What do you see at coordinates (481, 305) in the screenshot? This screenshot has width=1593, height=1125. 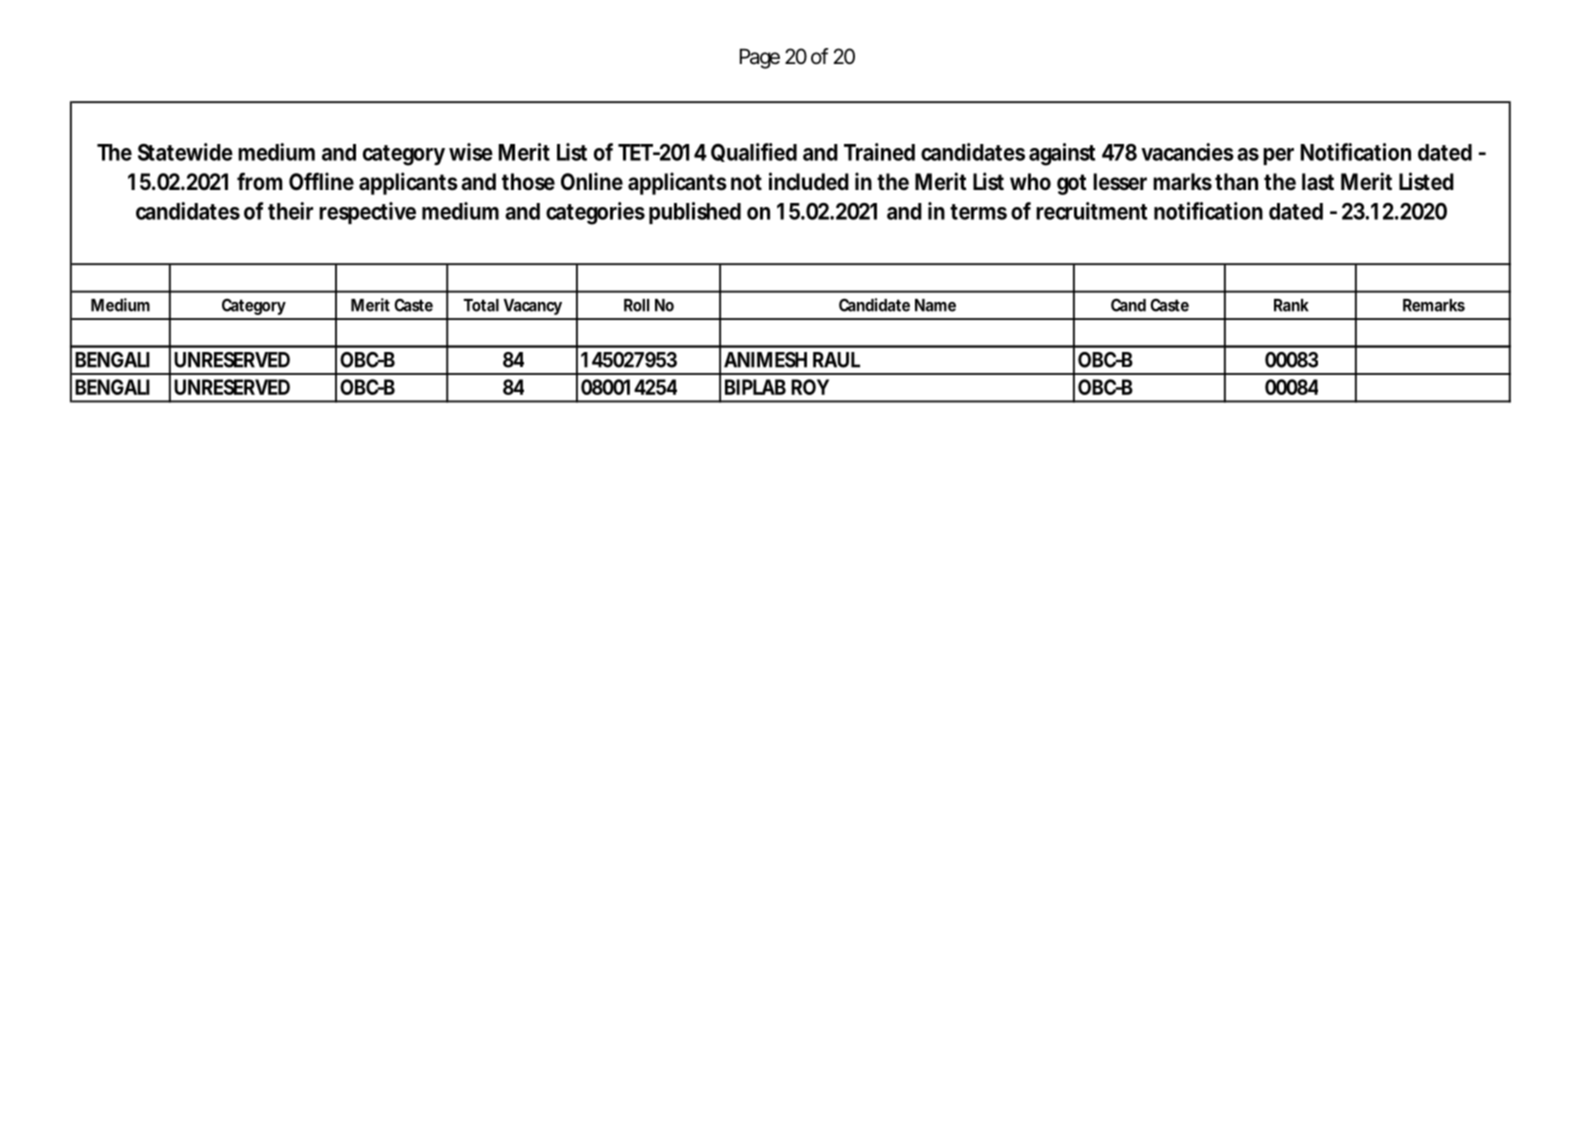 I see `Total` at bounding box center [481, 305].
